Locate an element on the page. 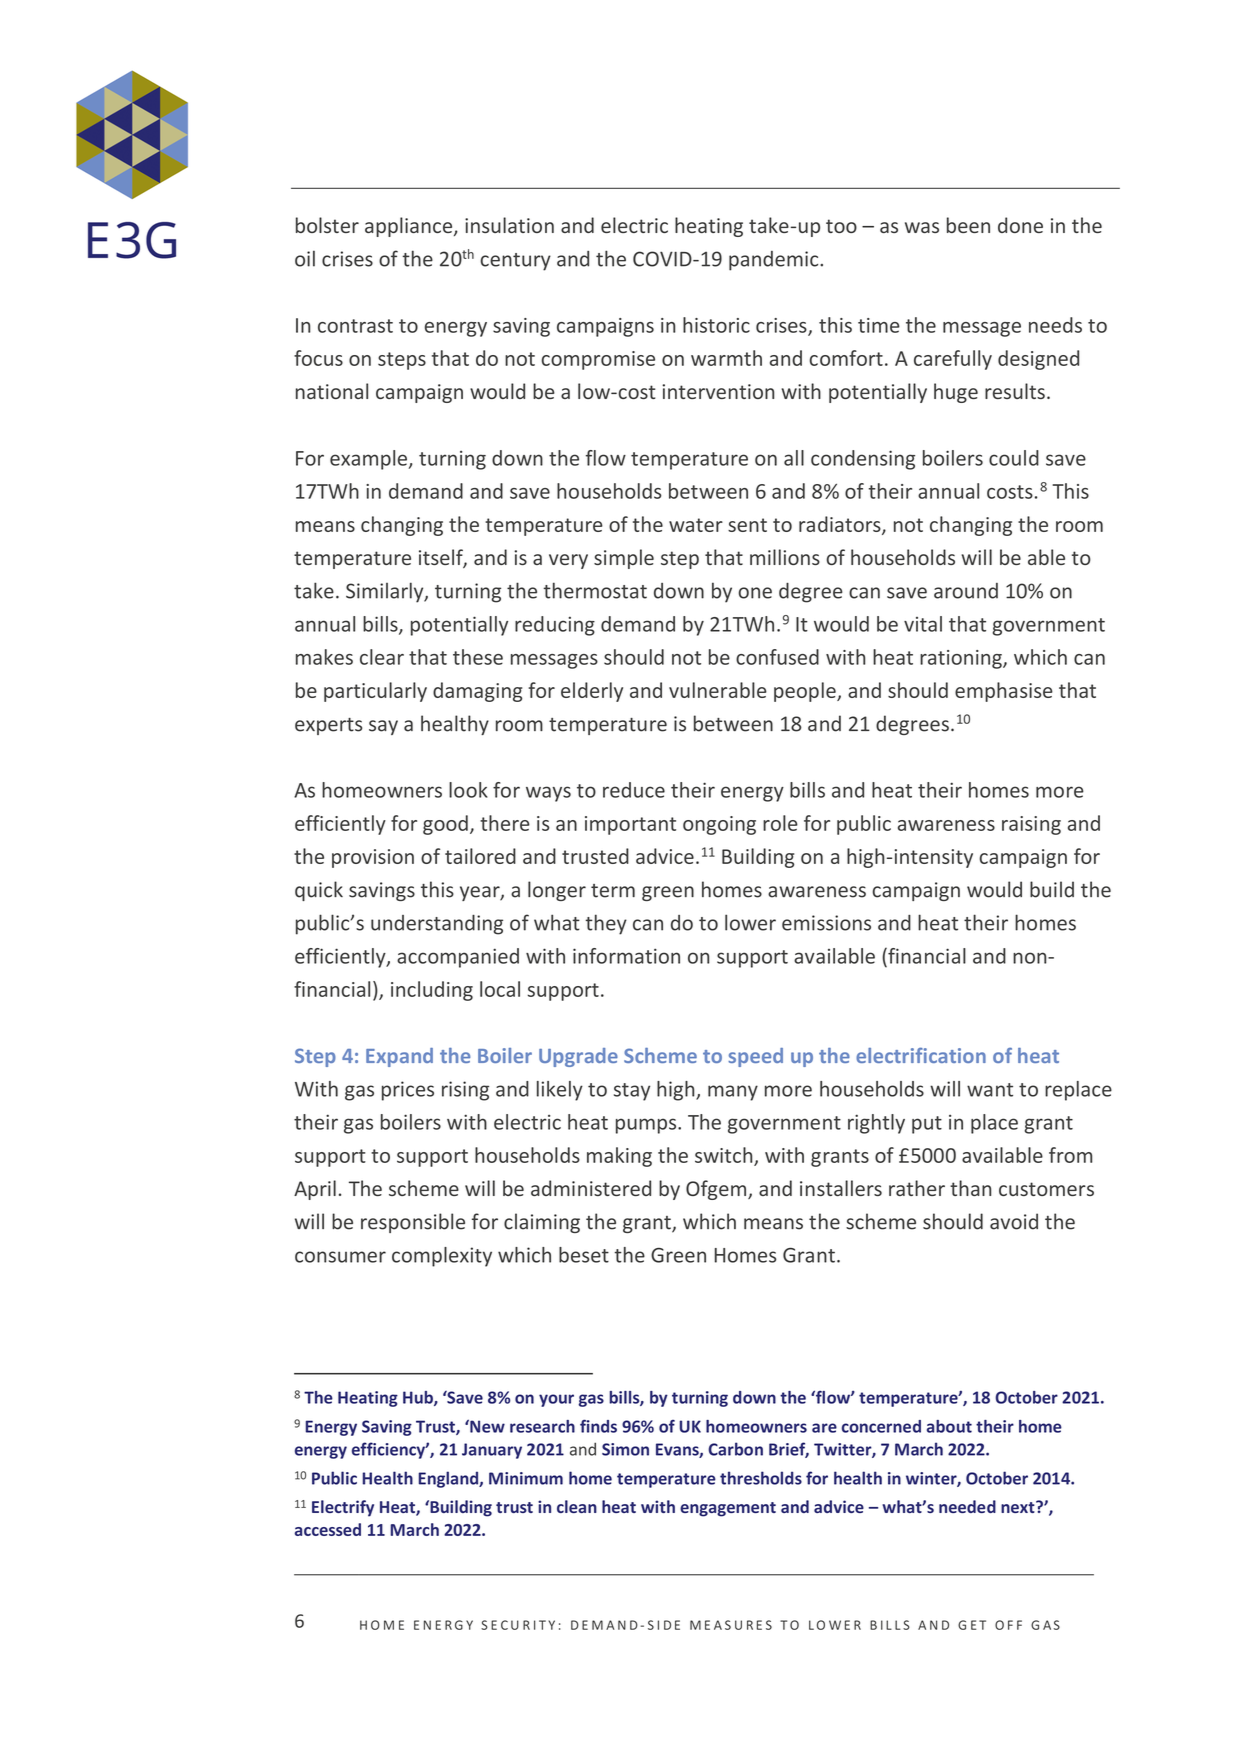 The height and width of the page is (1747, 1234). confused is located at coordinates (777, 657).
